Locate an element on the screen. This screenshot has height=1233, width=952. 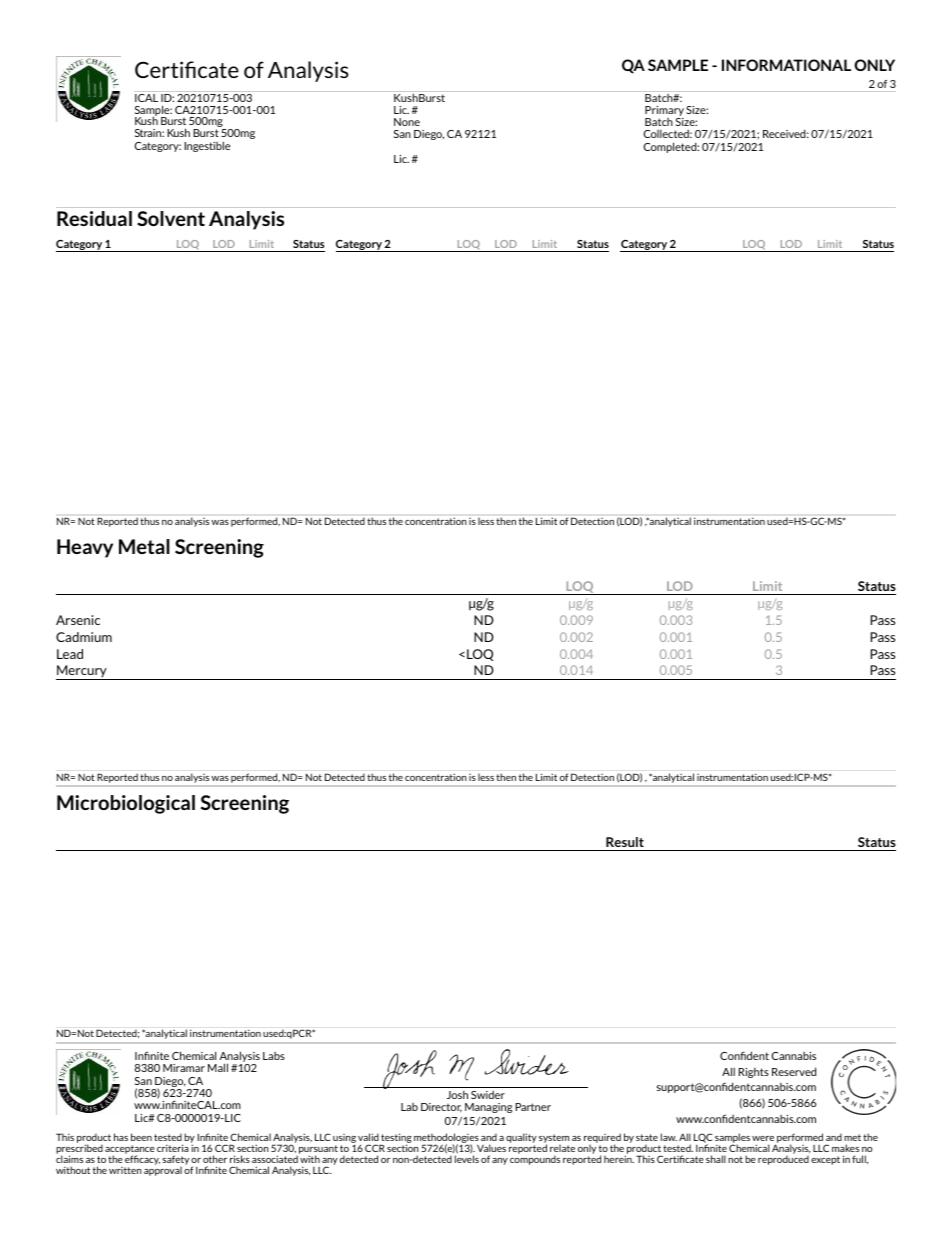
Residual is located at coordinates (94, 218).
